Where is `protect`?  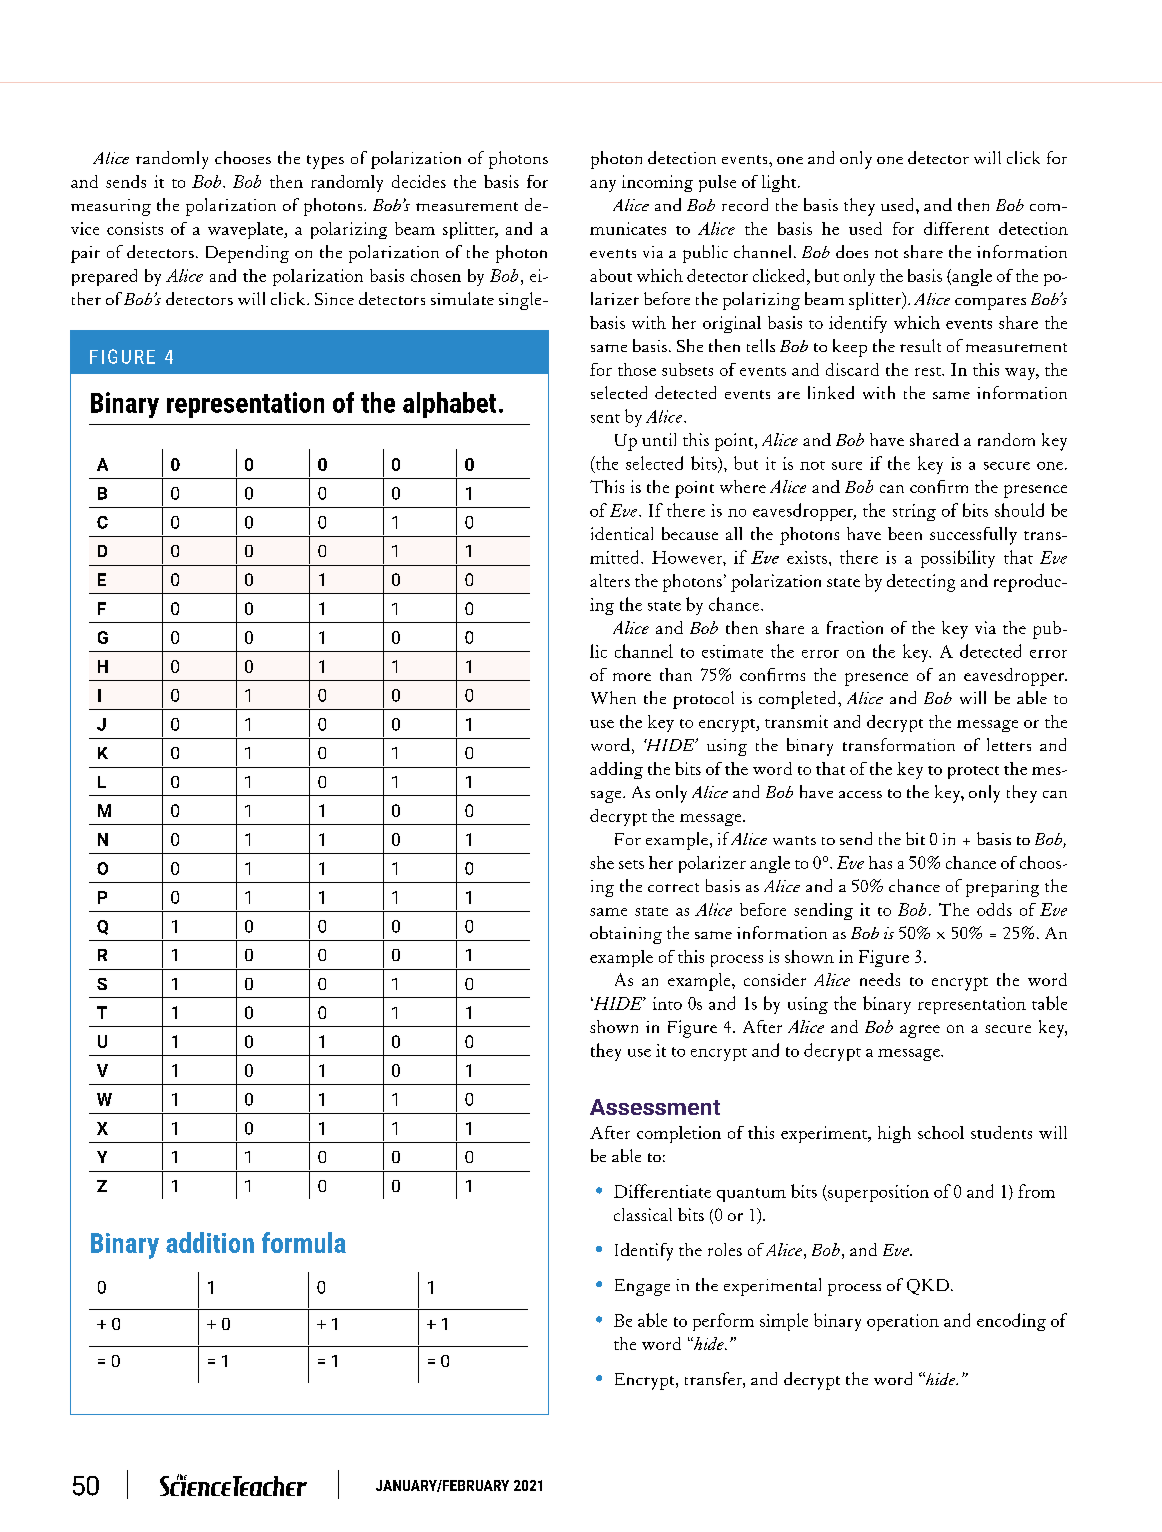
protect is located at coordinates (973, 772).
